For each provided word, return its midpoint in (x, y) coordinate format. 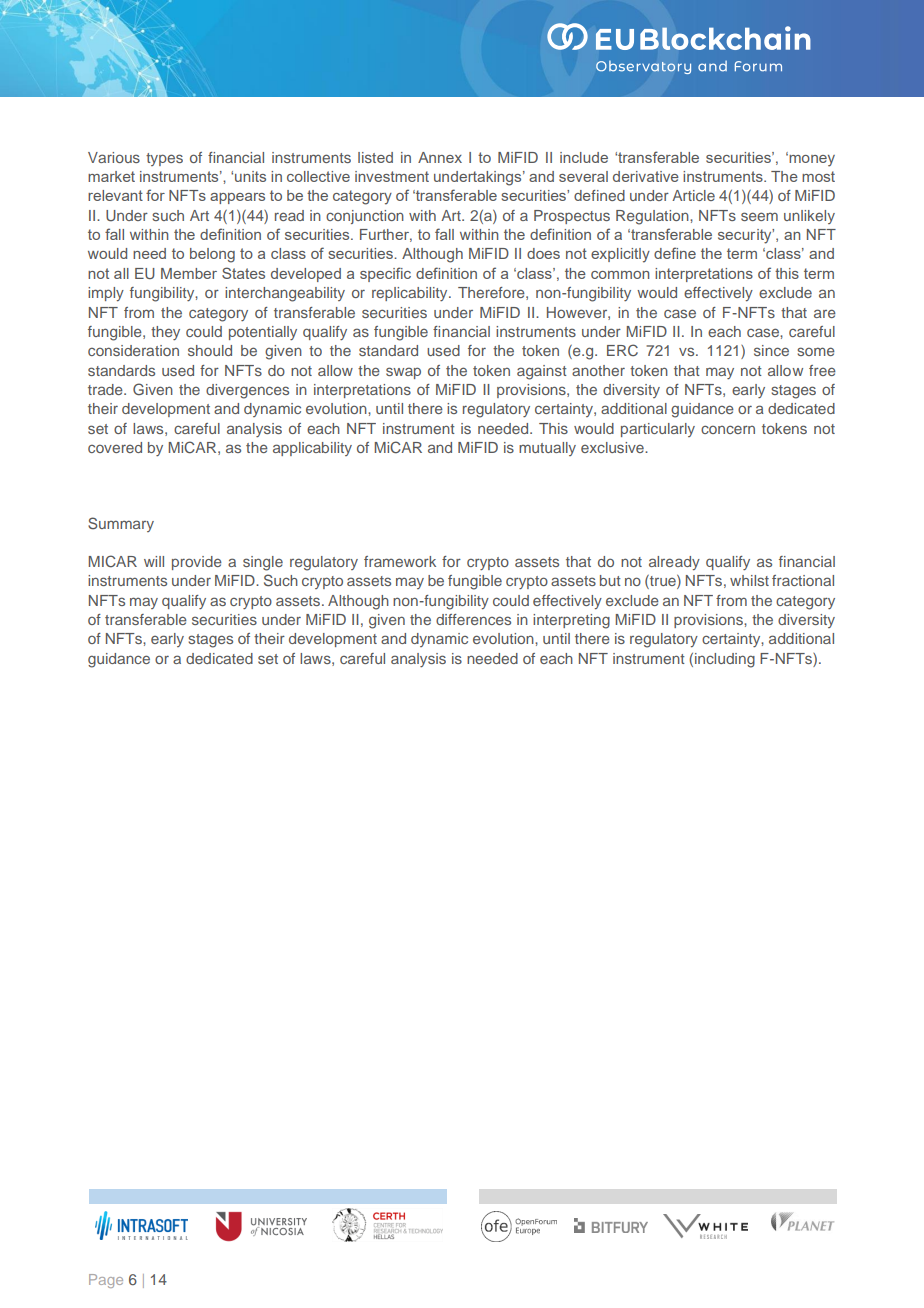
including (725, 660)
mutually (547, 449)
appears (237, 198)
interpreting (571, 621)
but (610, 580)
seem (759, 216)
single (263, 563)
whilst (749, 580)
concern (728, 429)
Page (106, 1281)
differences (473, 619)
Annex (440, 157)
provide (197, 563)
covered (115, 447)
